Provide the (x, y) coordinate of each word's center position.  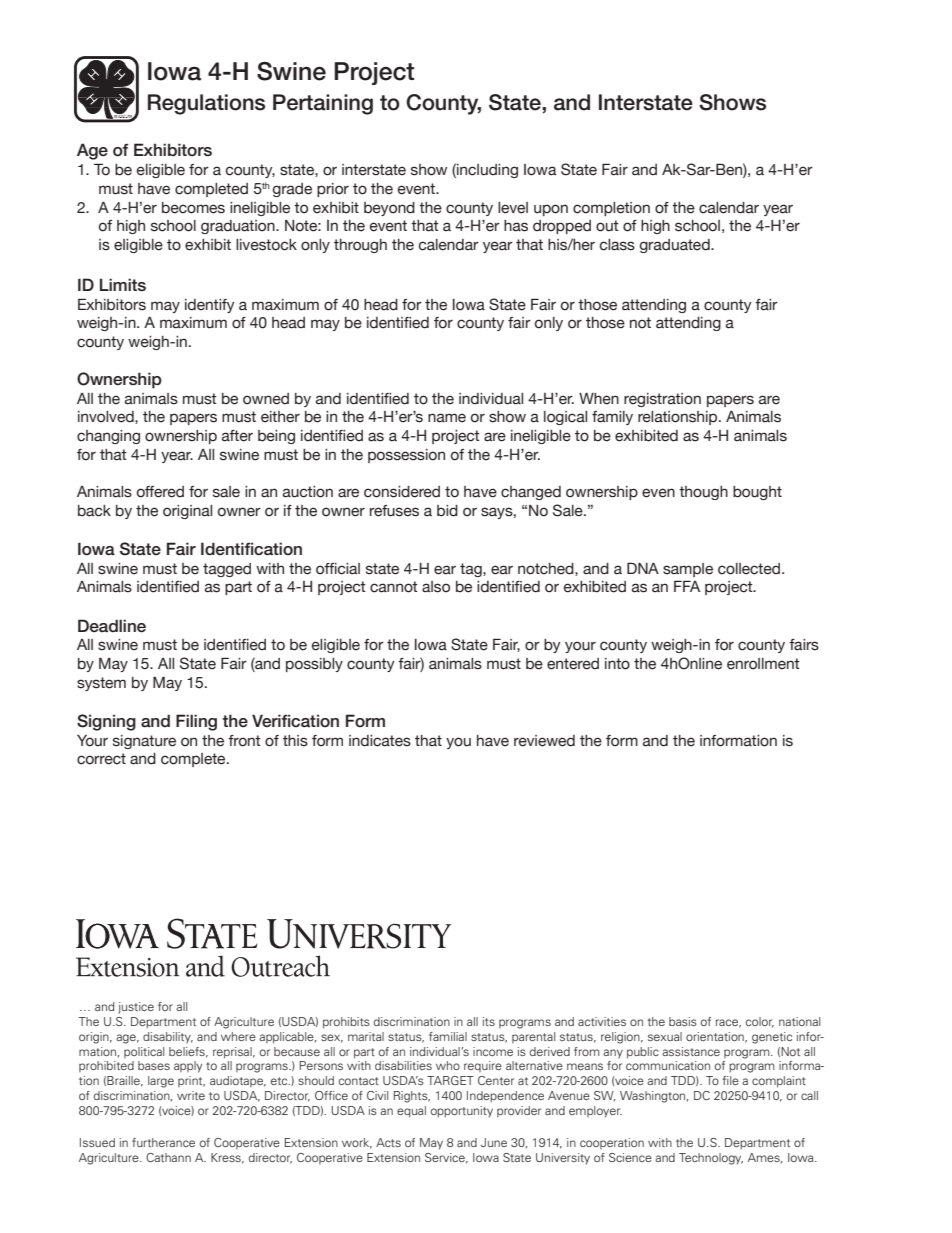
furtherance (163, 1142)
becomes (193, 208)
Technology (711, 1159)
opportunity (462, 1112)
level (513, 208)
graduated (676, 246)
